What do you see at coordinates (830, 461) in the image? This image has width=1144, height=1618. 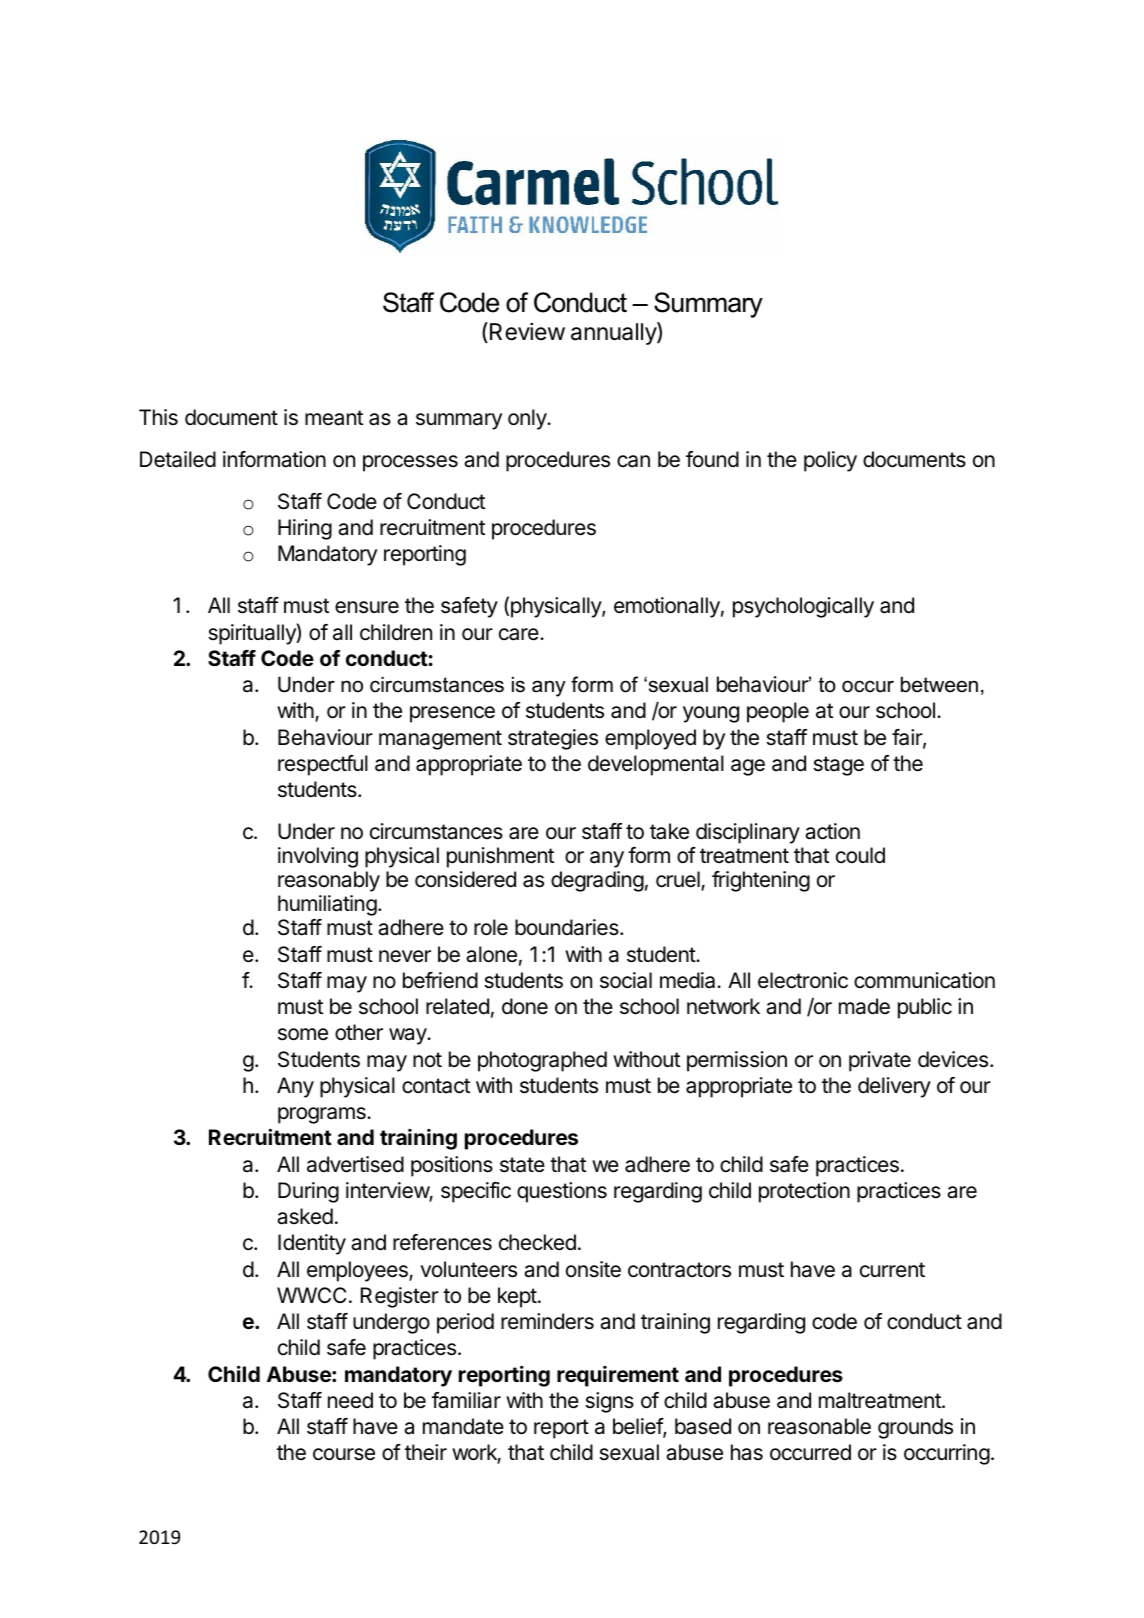 I see `policy` at bounding box center [830, 461].
